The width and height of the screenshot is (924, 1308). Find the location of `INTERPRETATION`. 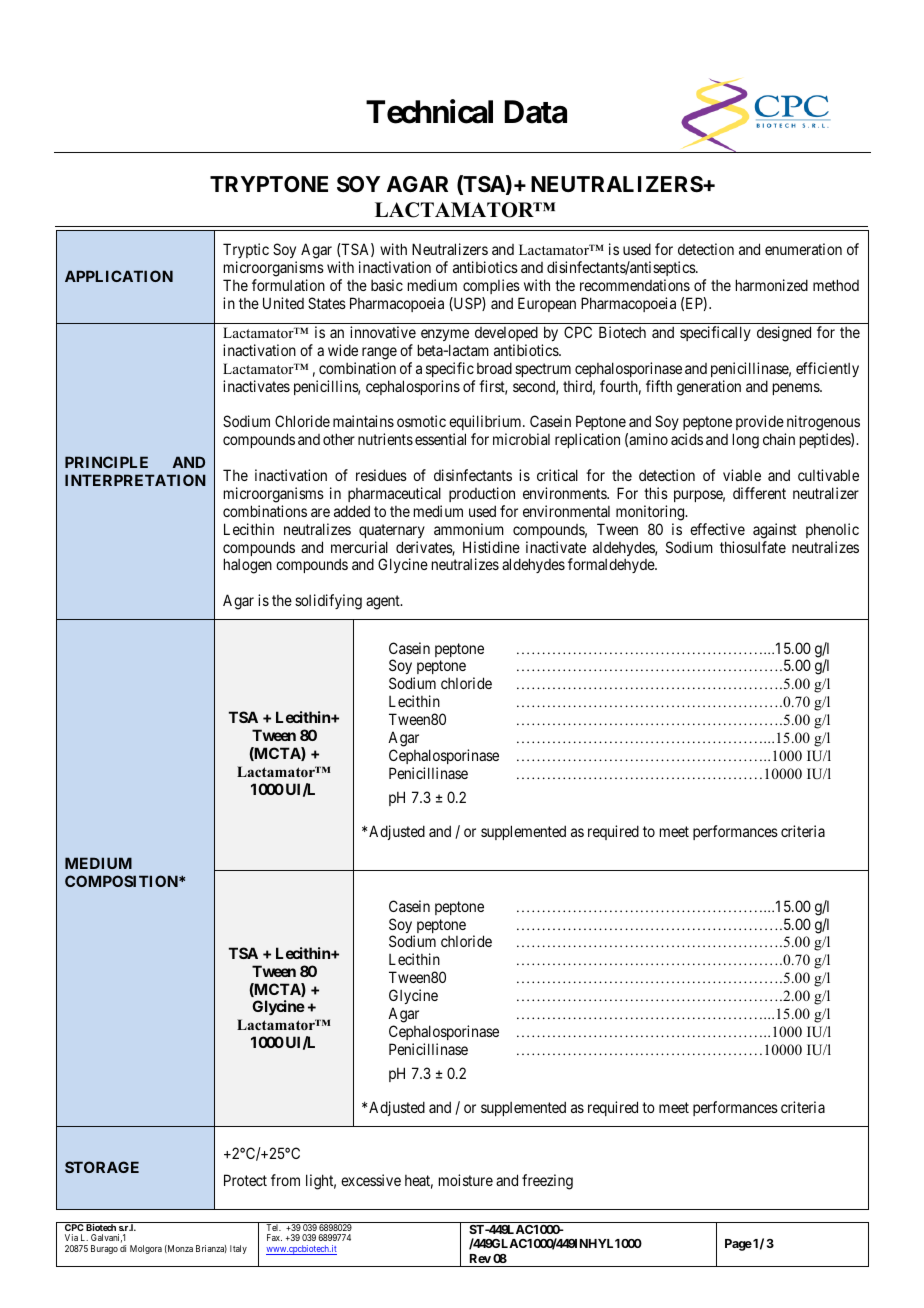

INTERPRETATION is located at coordinates (135, 480).
